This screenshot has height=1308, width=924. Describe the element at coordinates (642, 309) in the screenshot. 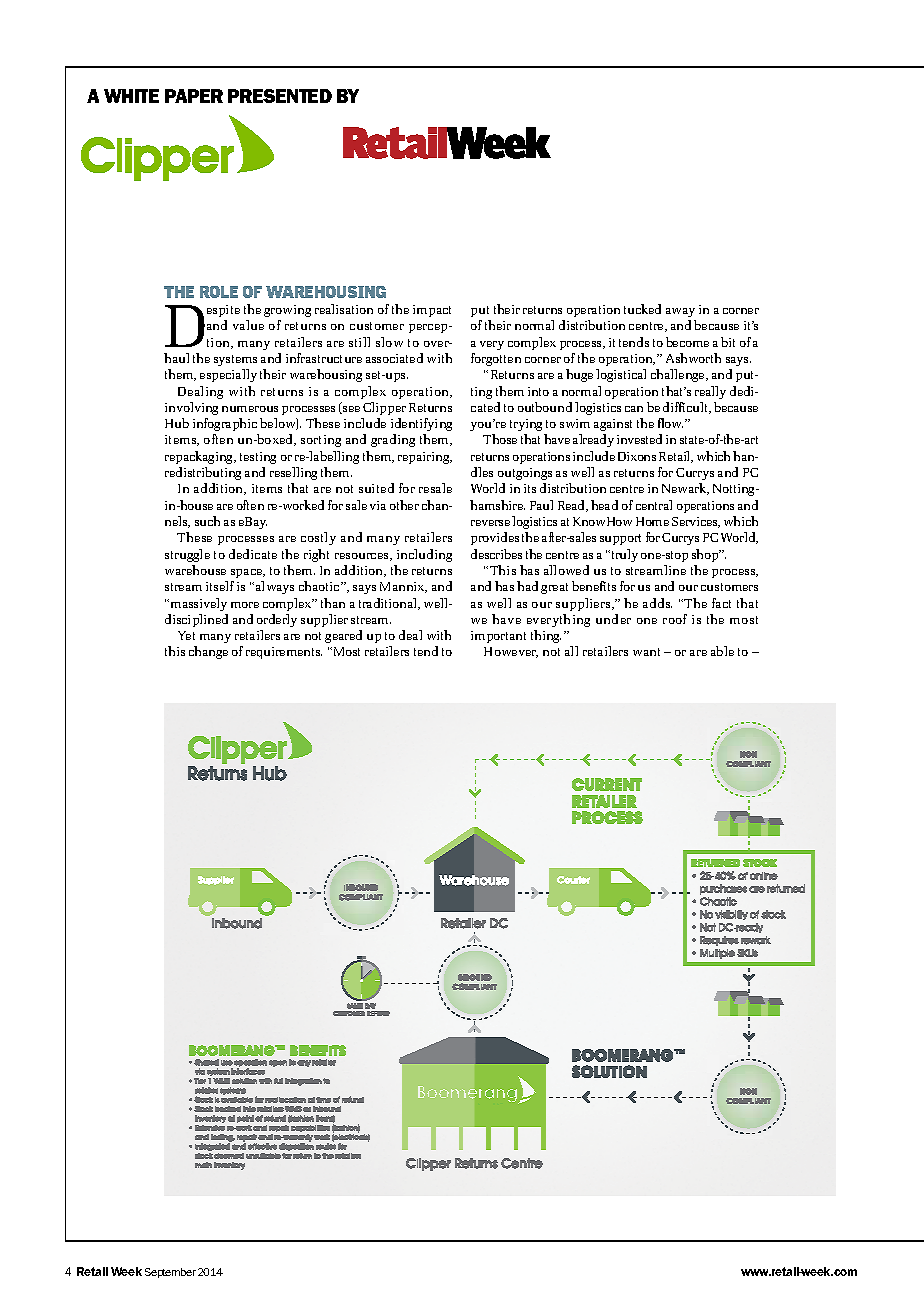

I see `tucked` at that location.
